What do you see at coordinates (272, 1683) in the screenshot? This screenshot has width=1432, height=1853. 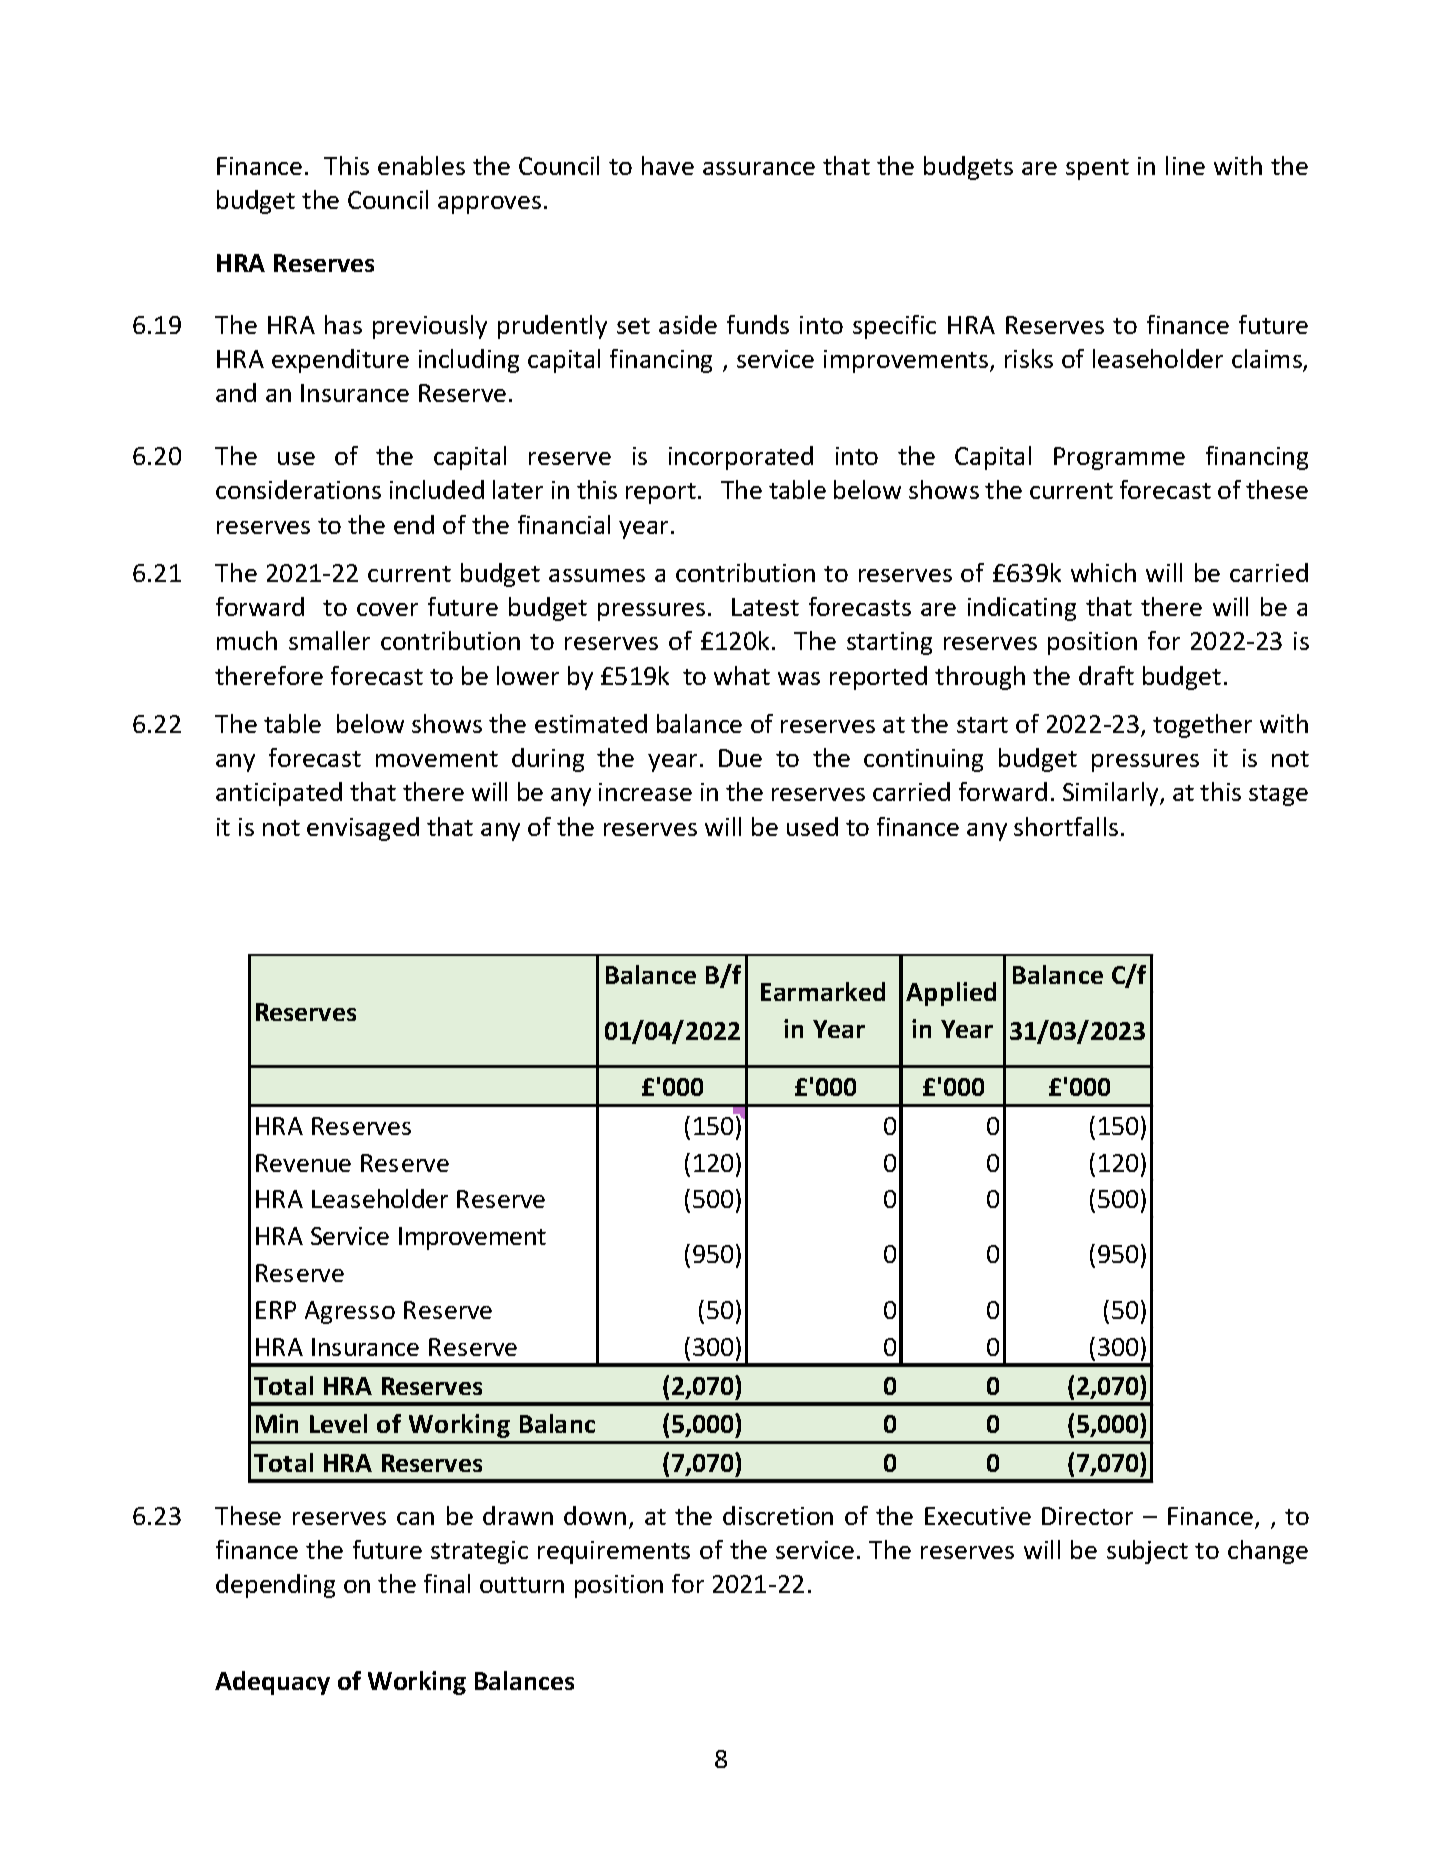 I see `Adequacy` at bounding box center [272, 1683].
